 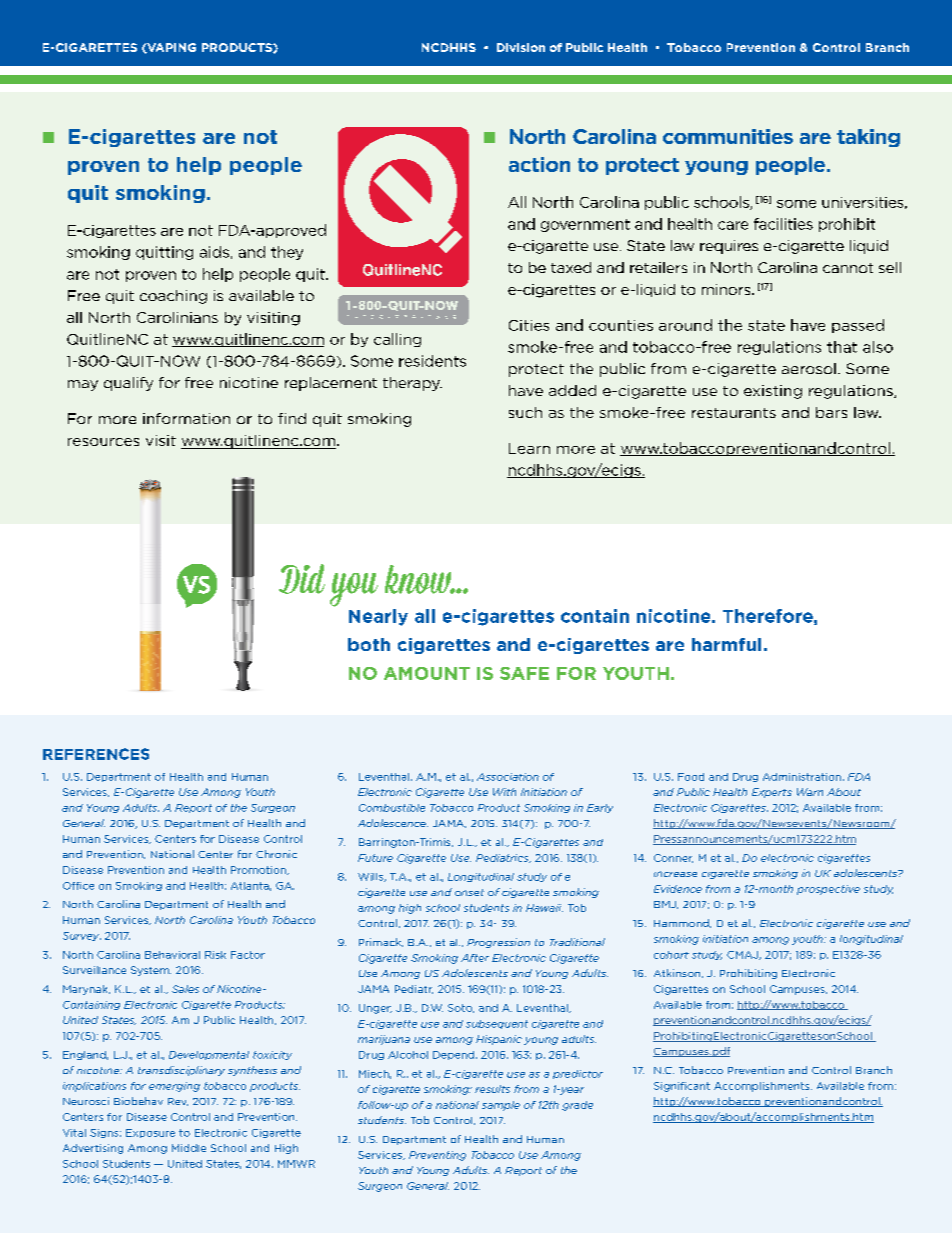 What do you see at coordinates (259, 870) in the document?
I see `Promotion` at bounding box center [259, 870].
